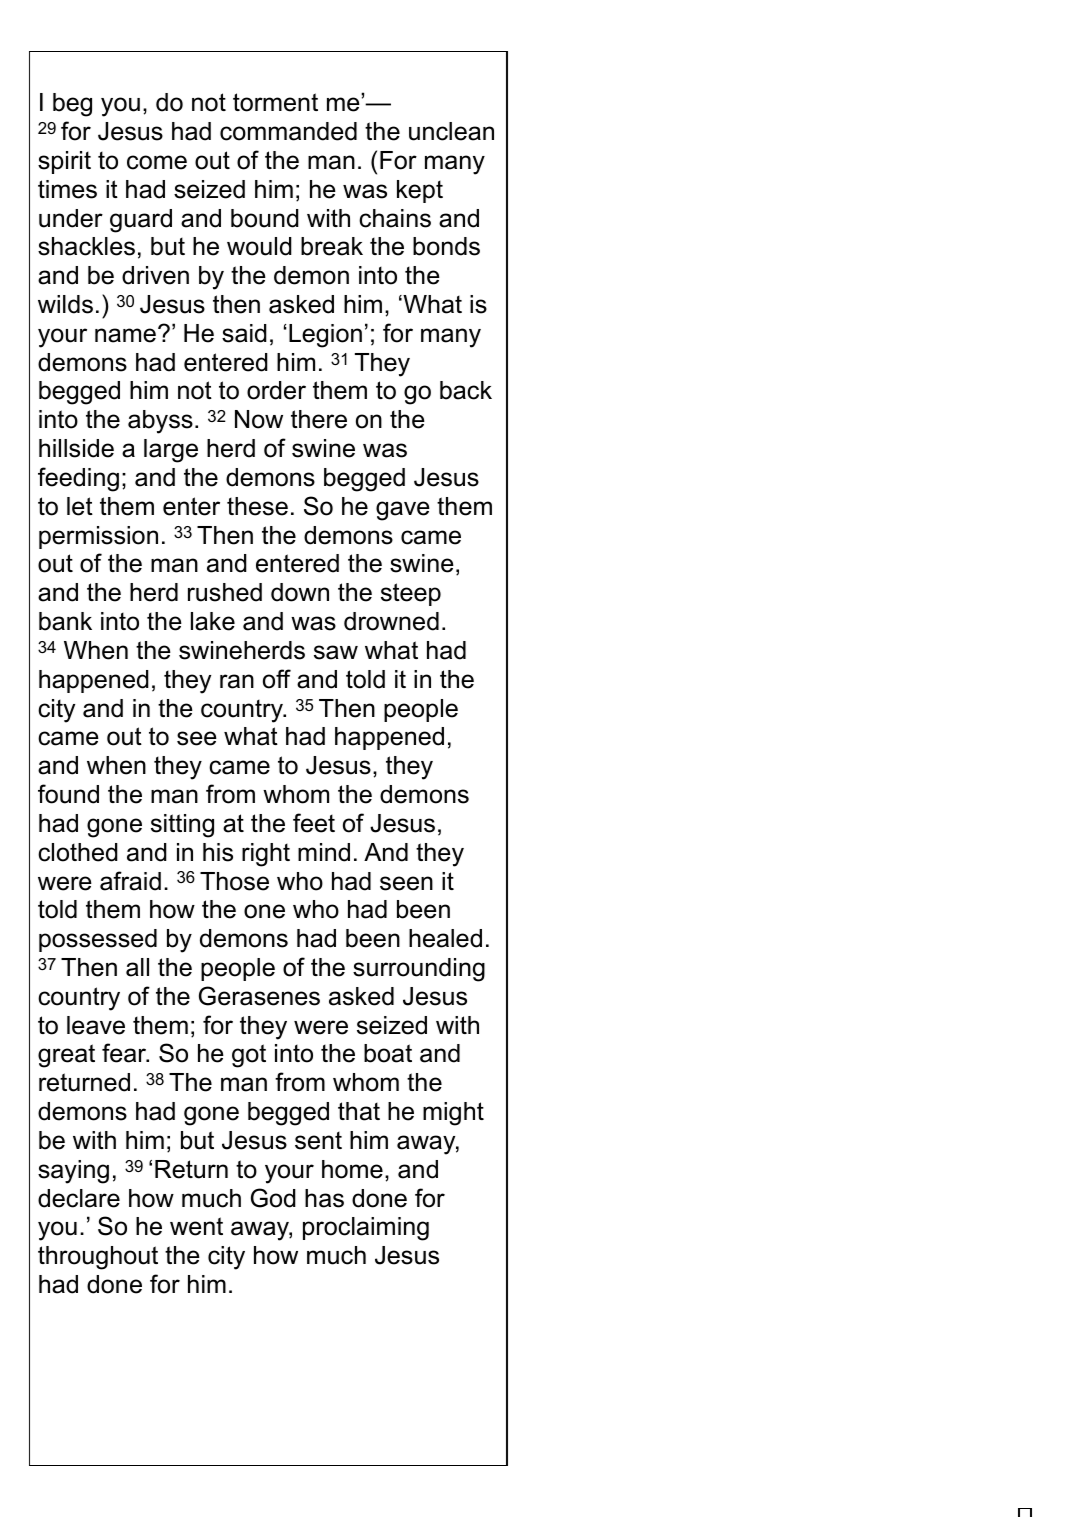 Image resolution: width=1072 pixels, height=1517 pixels. Describe the element at coordinates (451, 131) in the page. I see `unclean` at that location.
